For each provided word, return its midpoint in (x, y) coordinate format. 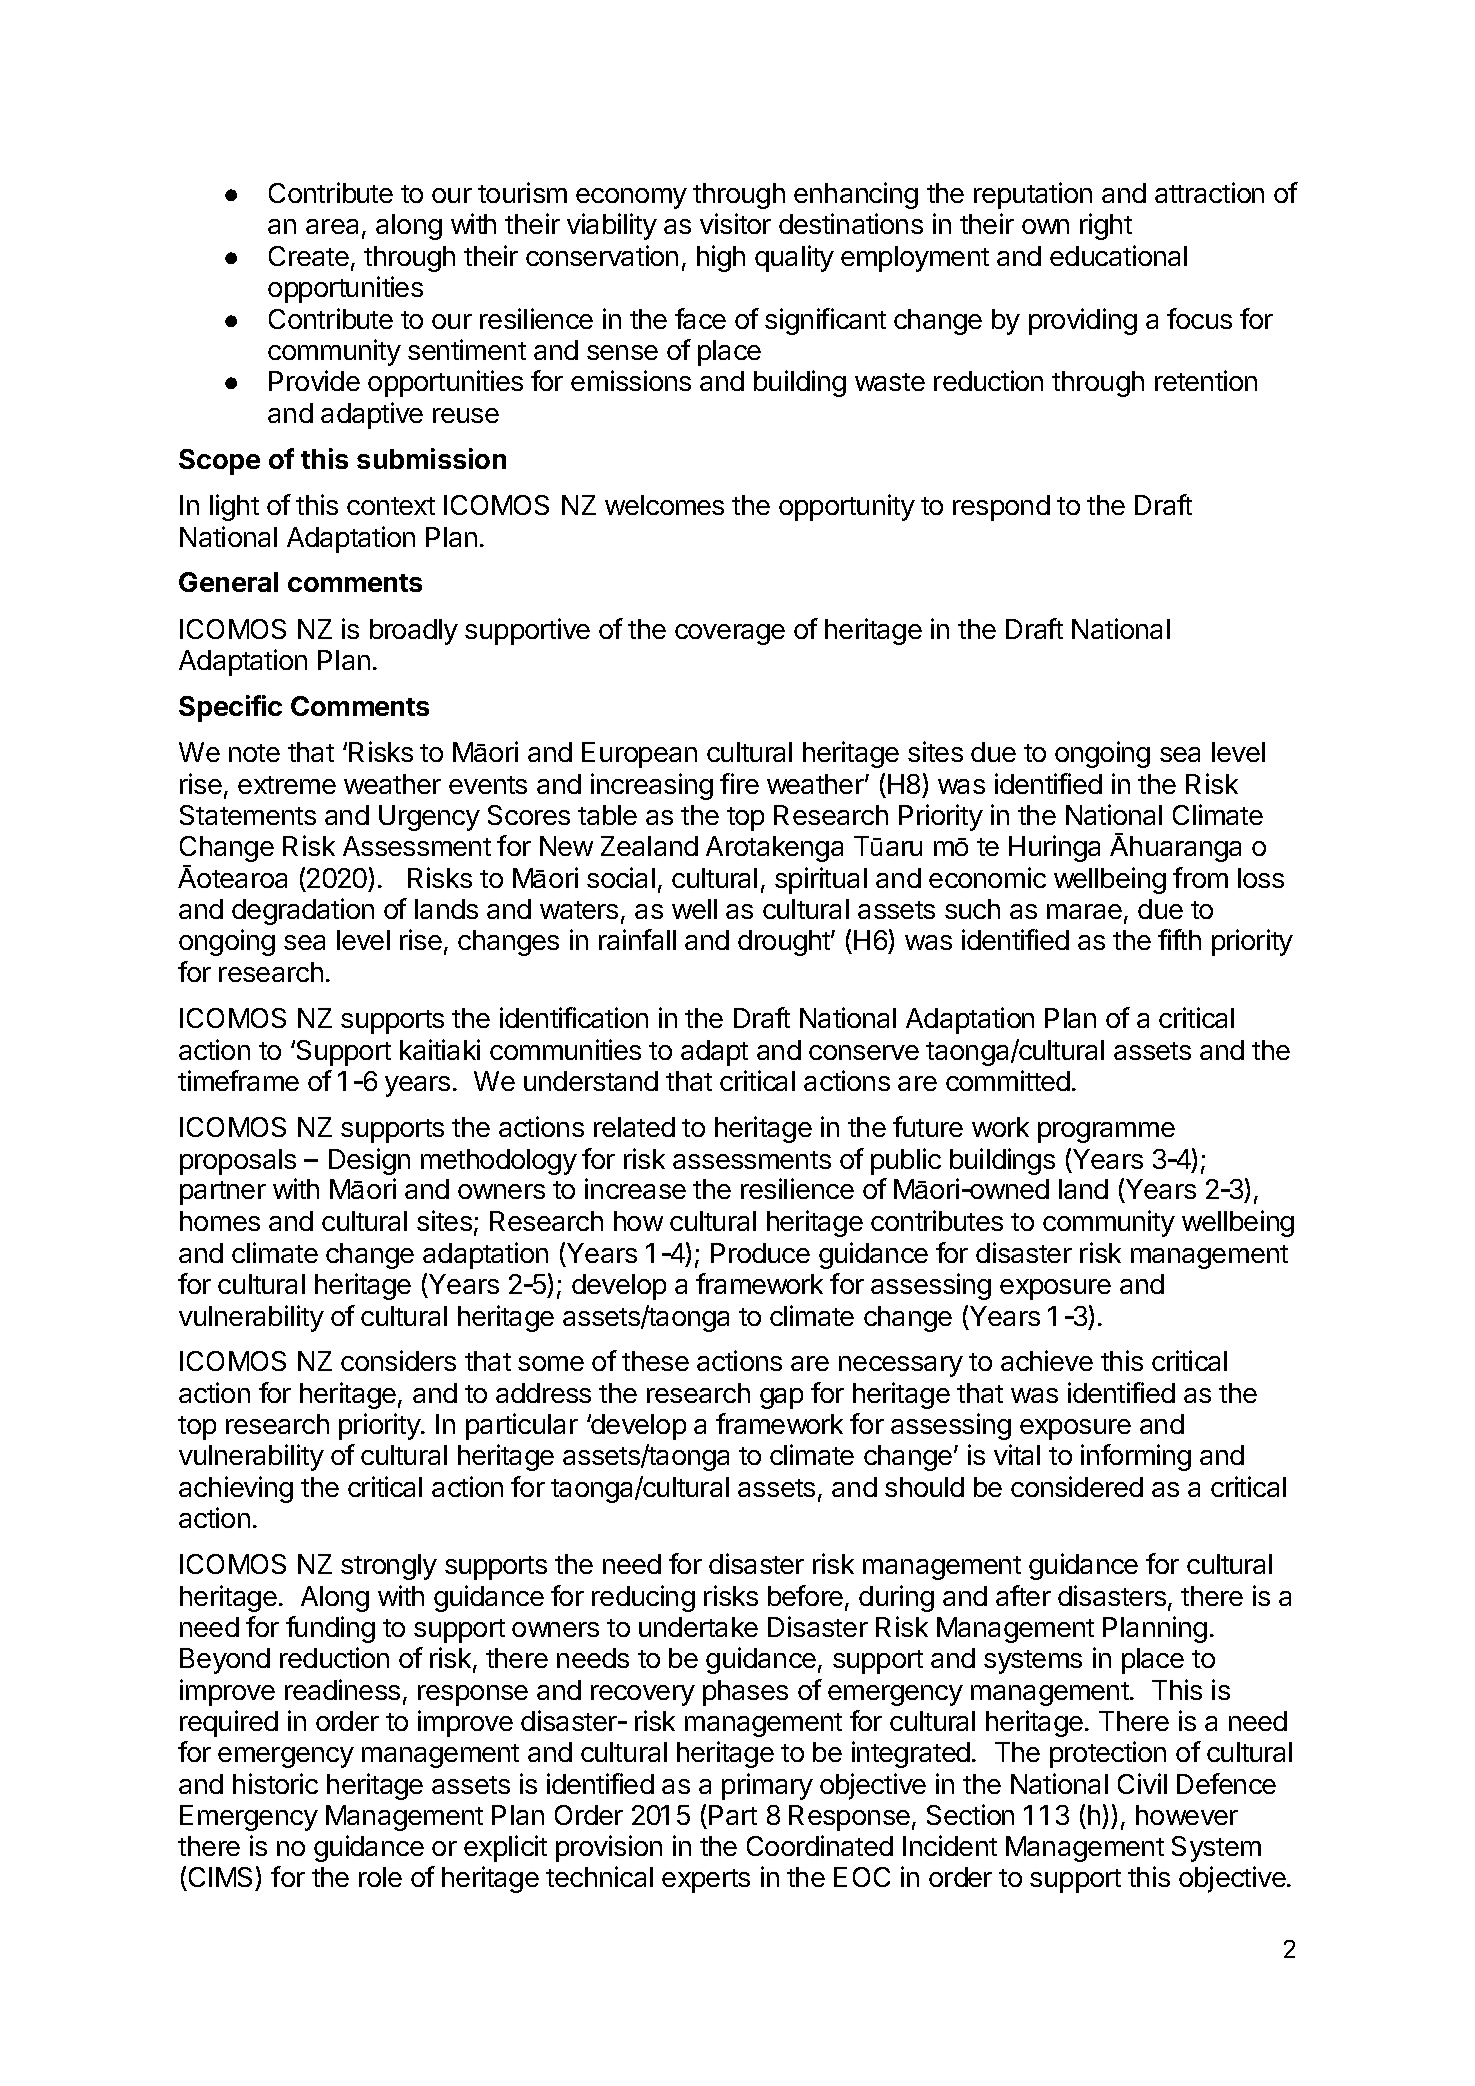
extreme (287, 785)
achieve (1047, 1360)
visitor (735, 223)
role (380, 1877)
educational (1118, 255)
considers (398, 1360)
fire (739, 783)
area (332, 226)
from (1200, 877)
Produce (760, 1253)
